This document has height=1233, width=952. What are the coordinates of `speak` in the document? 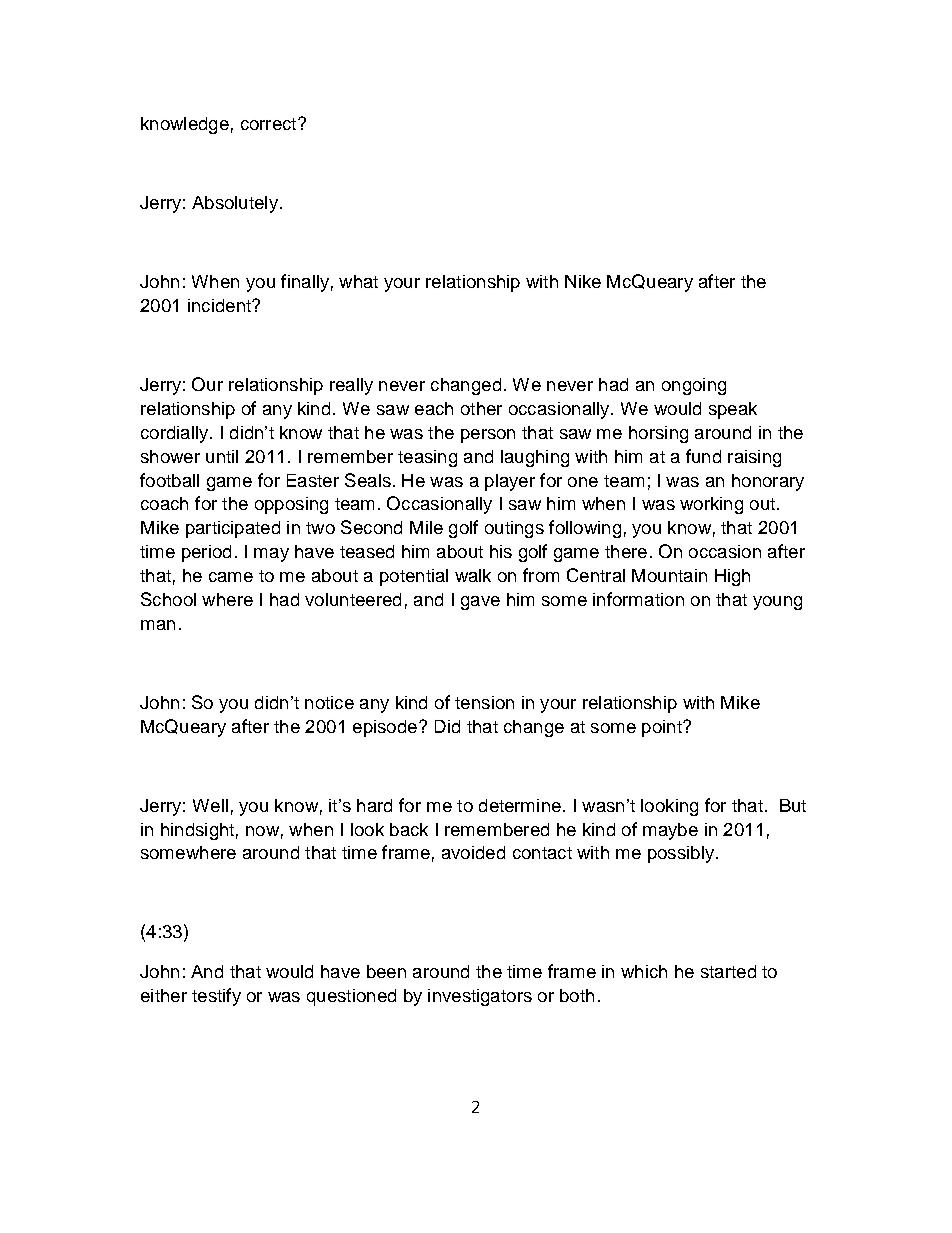 It's located at (733, 410).
